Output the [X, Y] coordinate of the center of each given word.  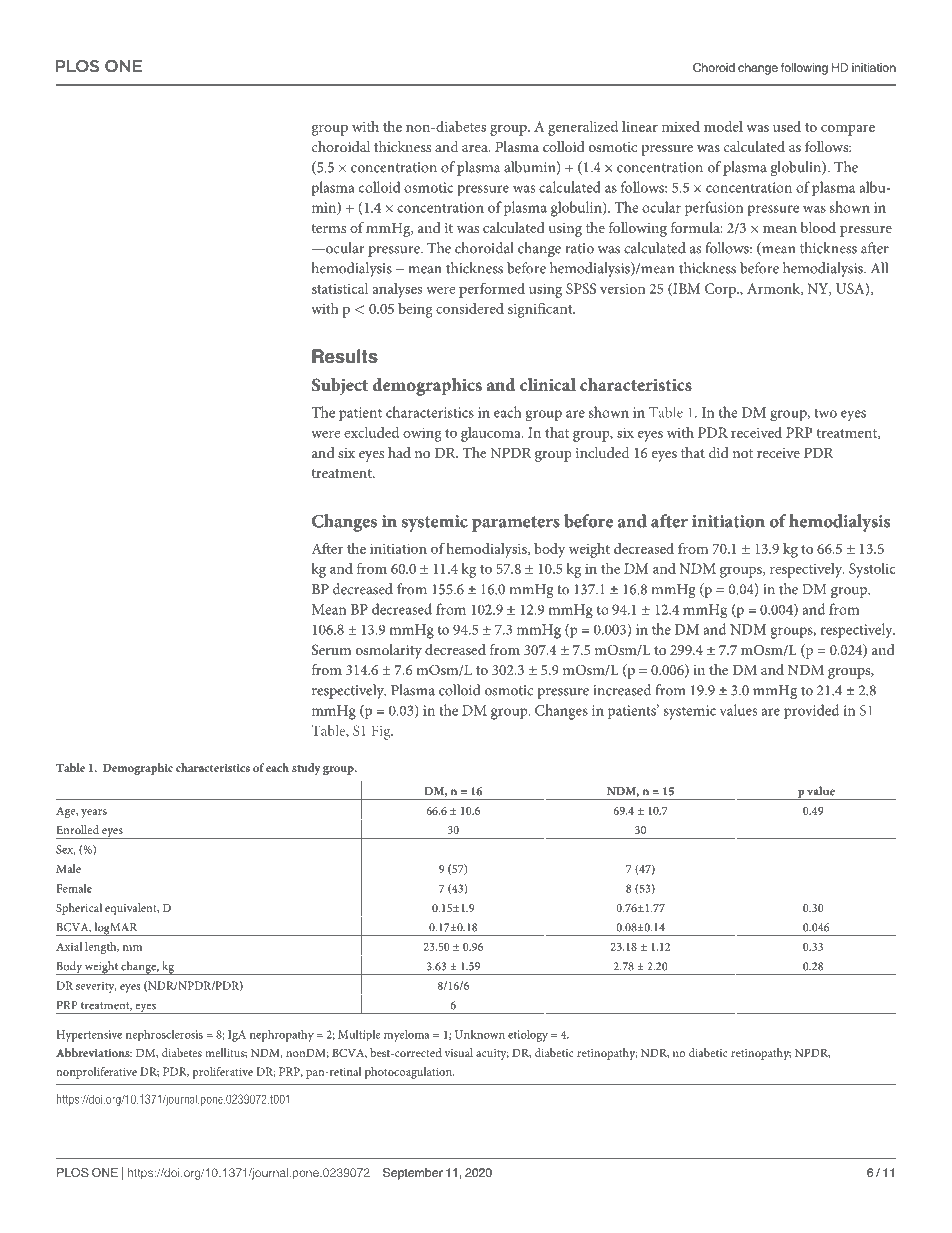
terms [328, 228]
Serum [331, 649]
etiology [528, 1035]
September [413, 1174]
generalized [583, 128]
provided [811, 712]
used [787, 126]
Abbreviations [94, 1052]
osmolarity [389, 651]
